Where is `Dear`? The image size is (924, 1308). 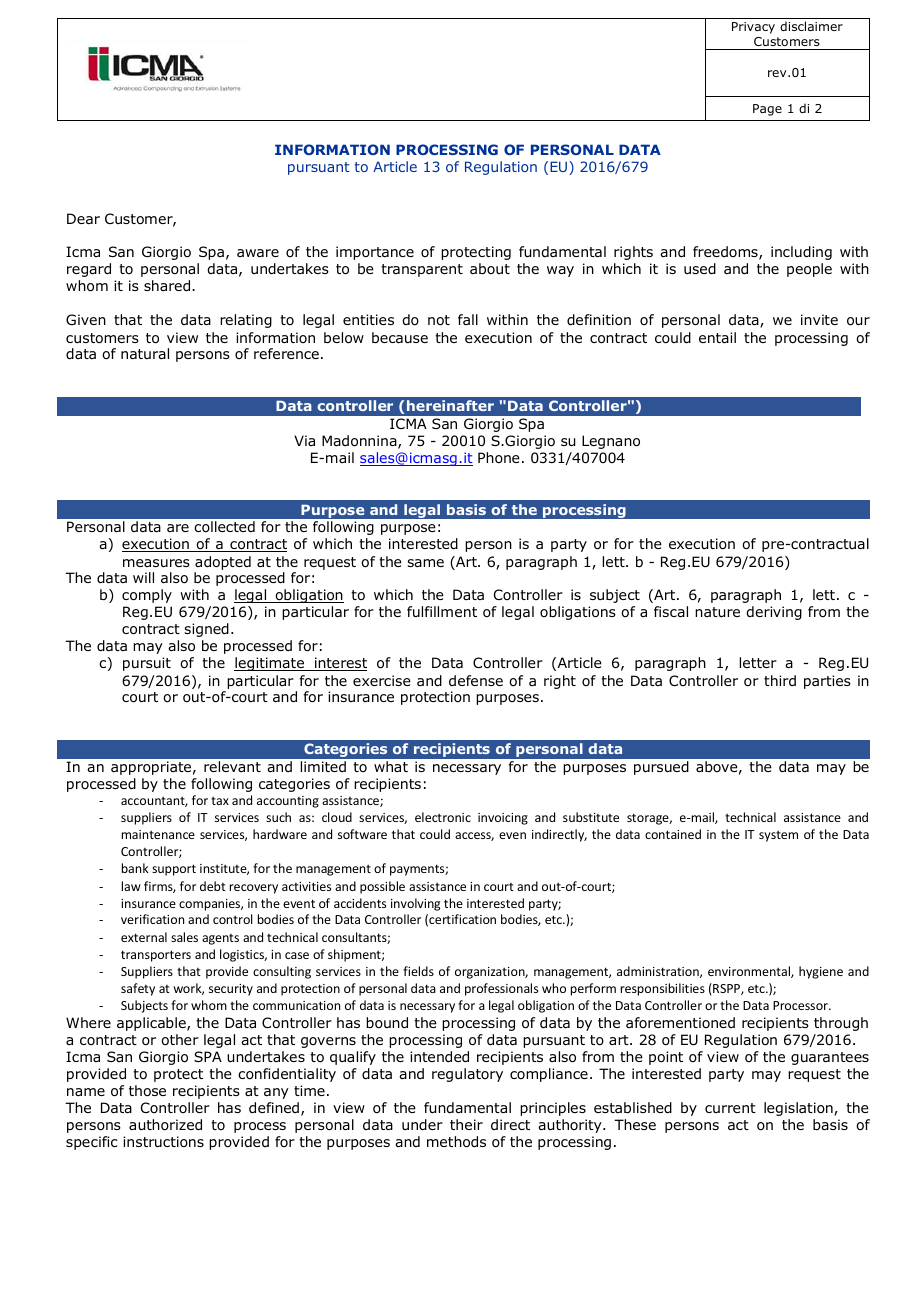 Dear is located at coordinates (83, 218).
